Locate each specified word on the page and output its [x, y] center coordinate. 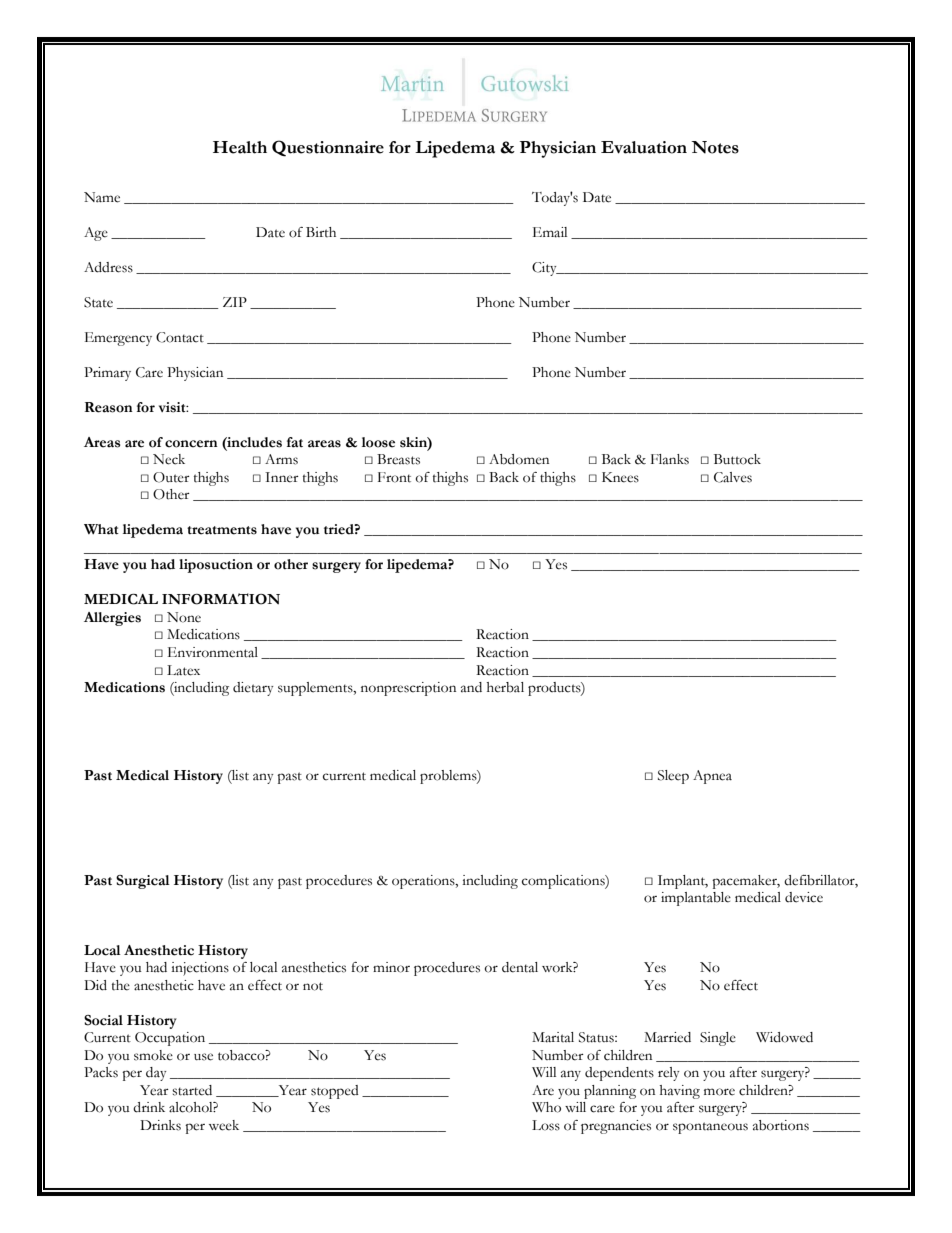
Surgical [143, 882]
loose [378, 442]
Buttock [737, 459]
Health [240, 147]
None [184, 617]
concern [191, 444]
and [471, 687]
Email [550, 232]
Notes [715, 147]
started [192, 1090]
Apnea [712, 777]
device [804, 897]
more [719, 1092]
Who [546, 1107]
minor [391, 967]
